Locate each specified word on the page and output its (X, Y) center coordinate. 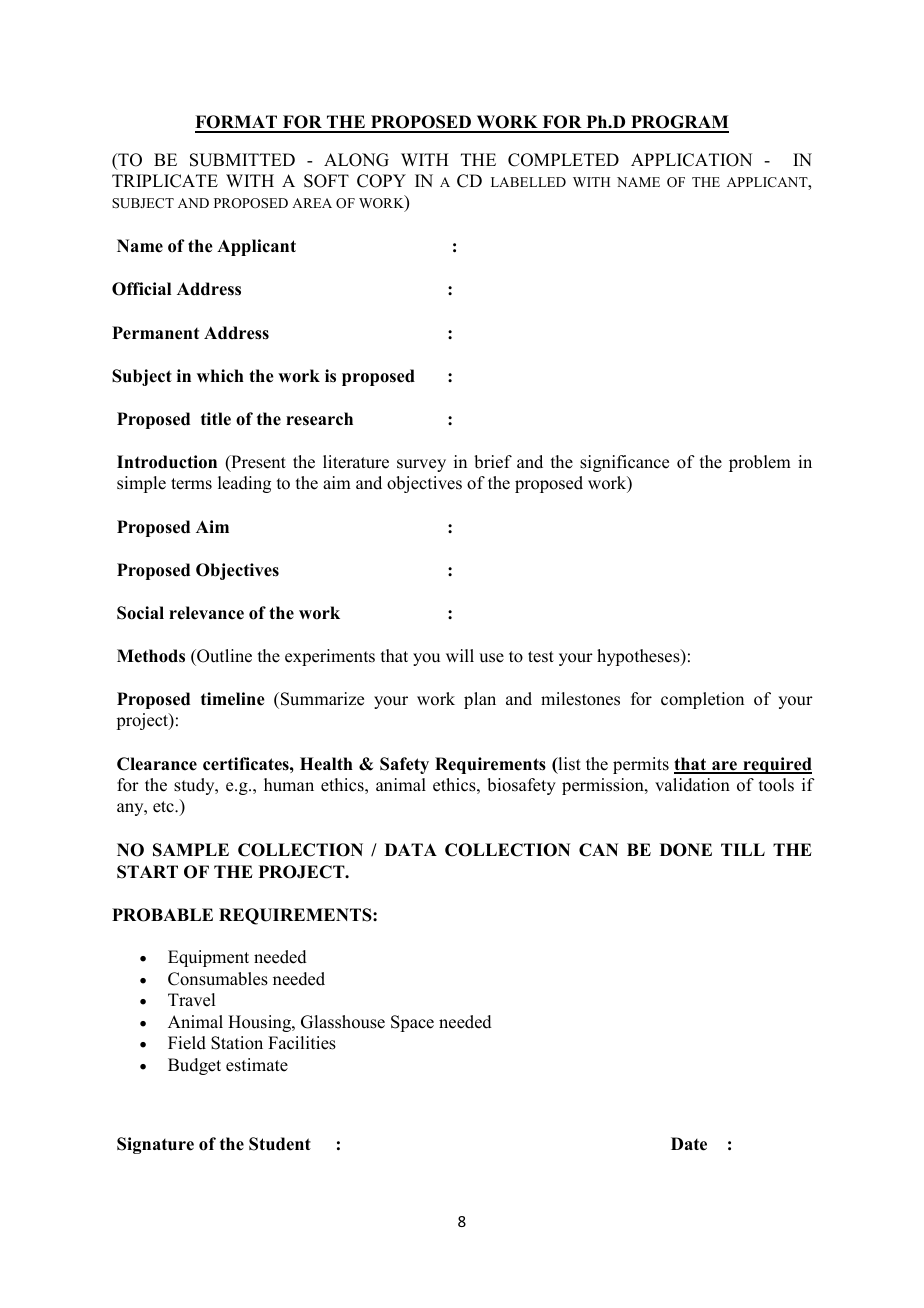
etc (164, 807)
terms (191, 484)
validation (692, 785)
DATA (411, 849)
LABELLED (528, 182)
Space (412, 1023)
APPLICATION (691, 160)
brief (493, 462)
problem (760, 463)
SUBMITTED (242, 160)
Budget (194, 1066)
